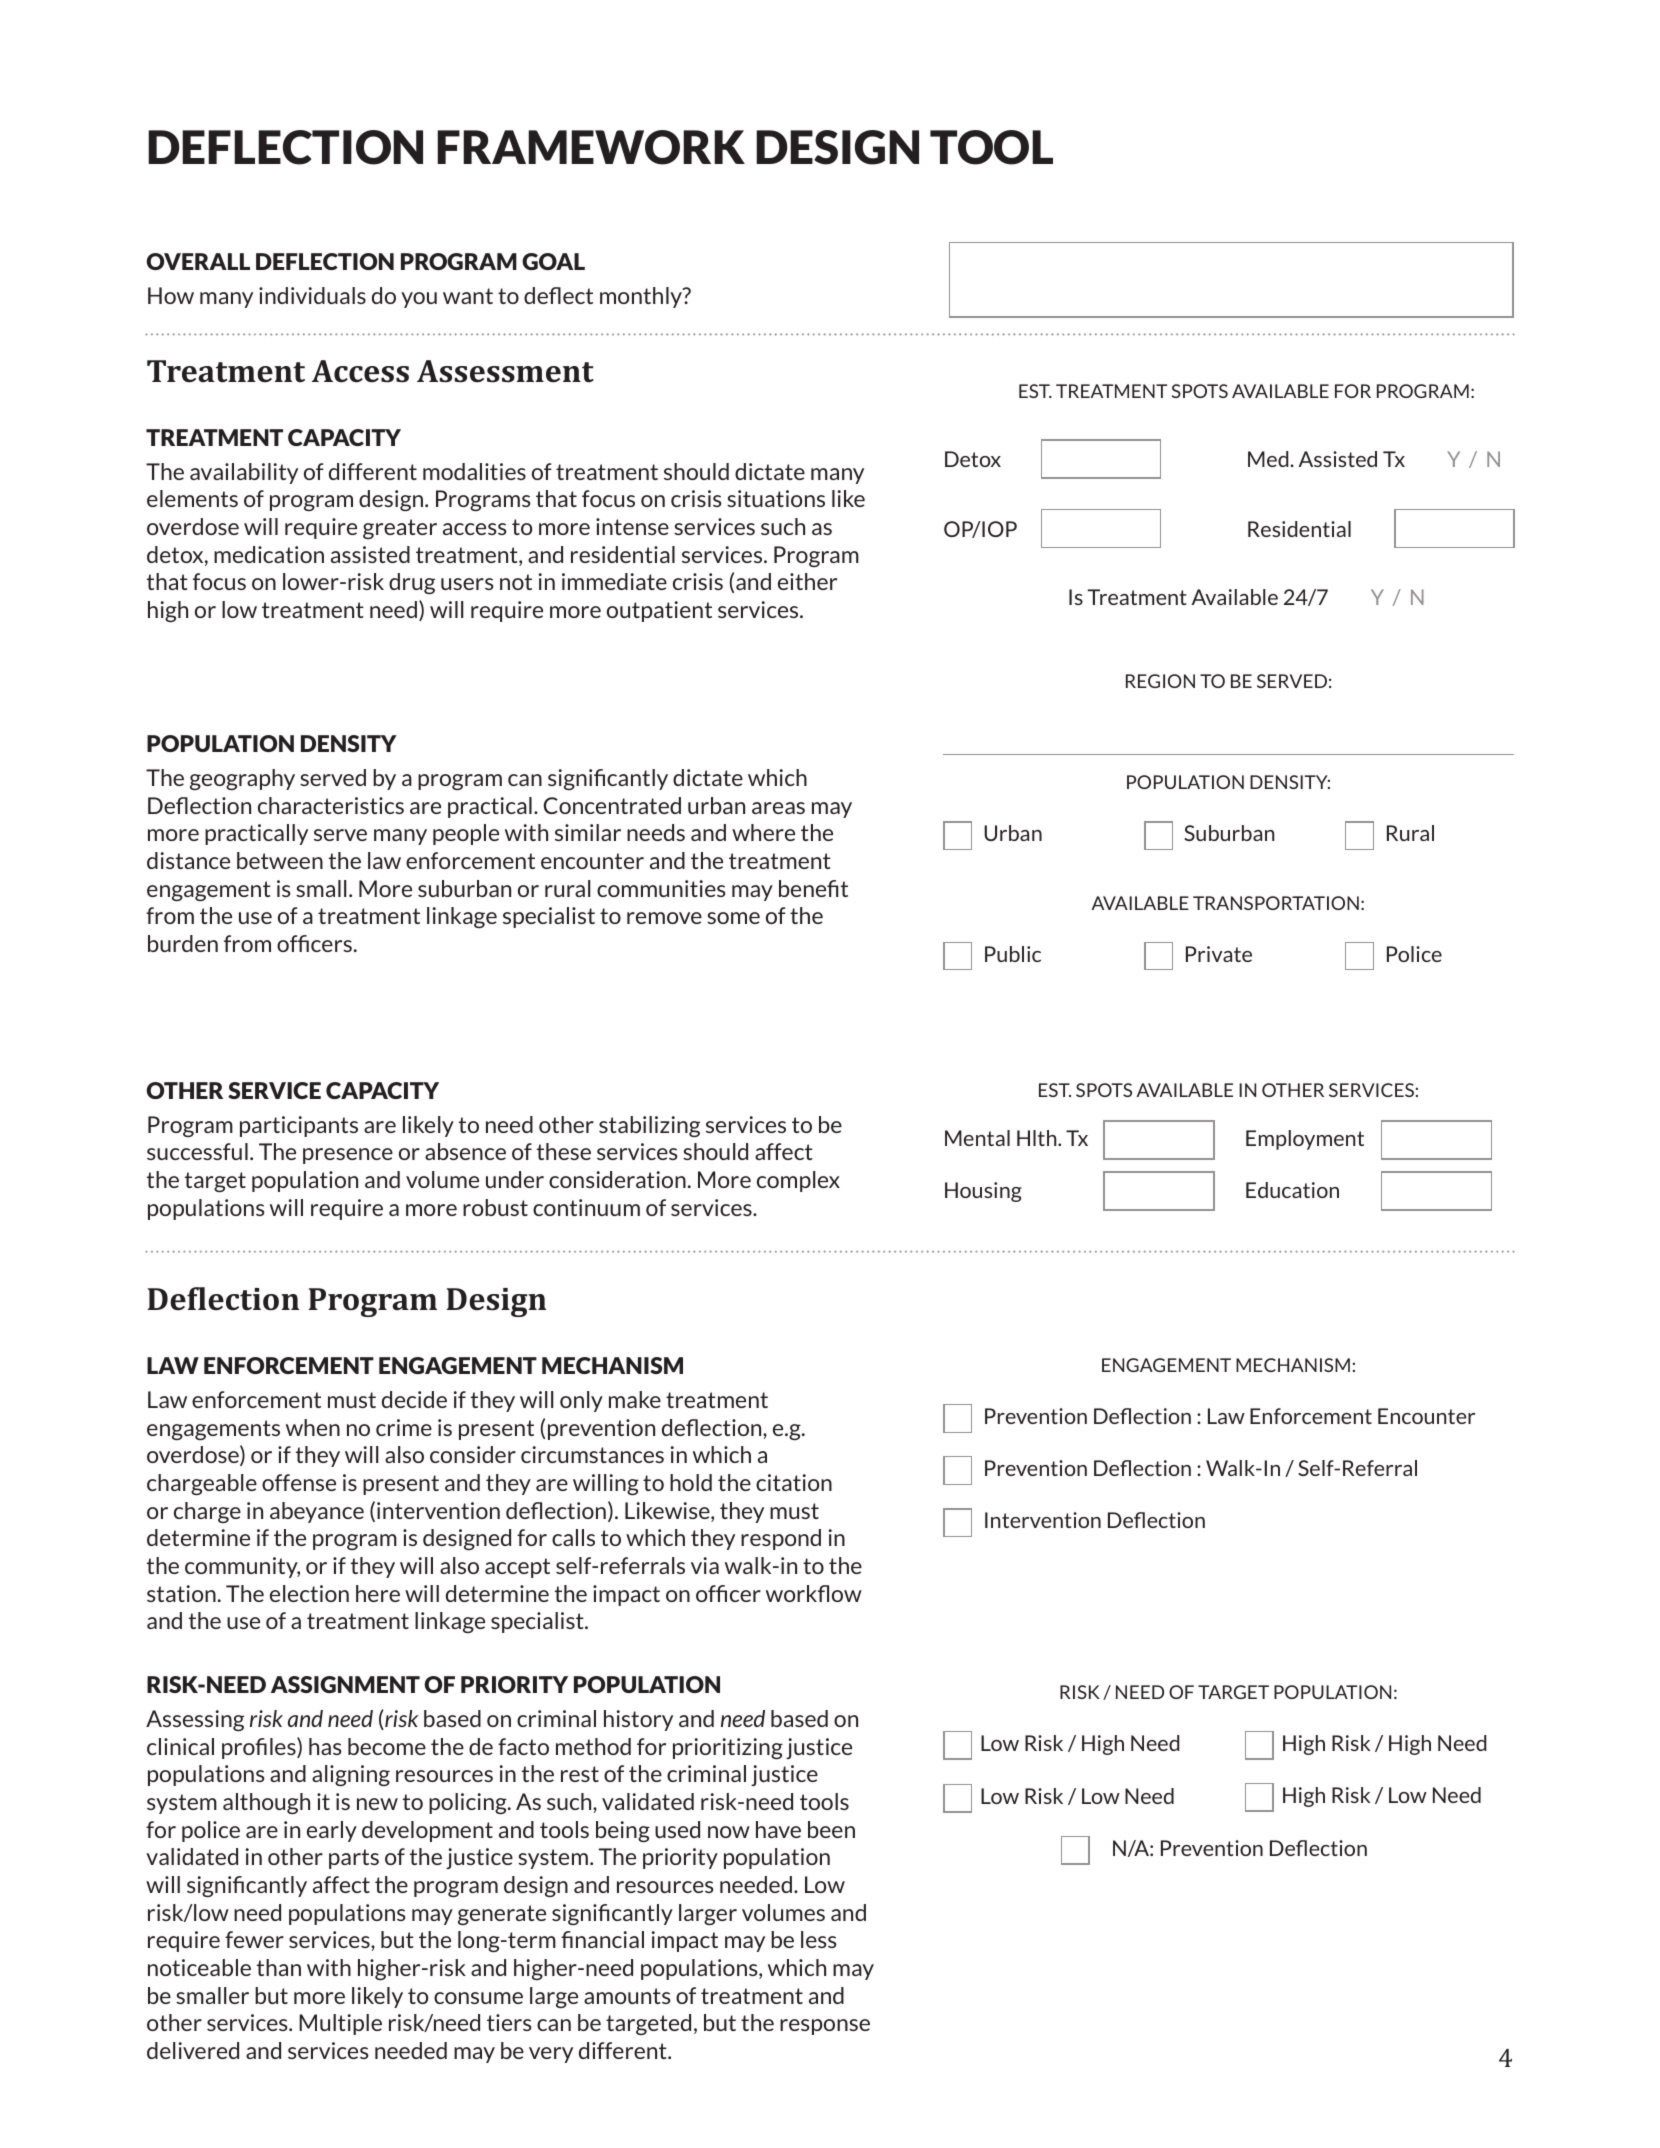  What do you see at coordinates (1305, 1140) in the screenshot?
I see `Employment` at bounding box center [1305, 1140].
